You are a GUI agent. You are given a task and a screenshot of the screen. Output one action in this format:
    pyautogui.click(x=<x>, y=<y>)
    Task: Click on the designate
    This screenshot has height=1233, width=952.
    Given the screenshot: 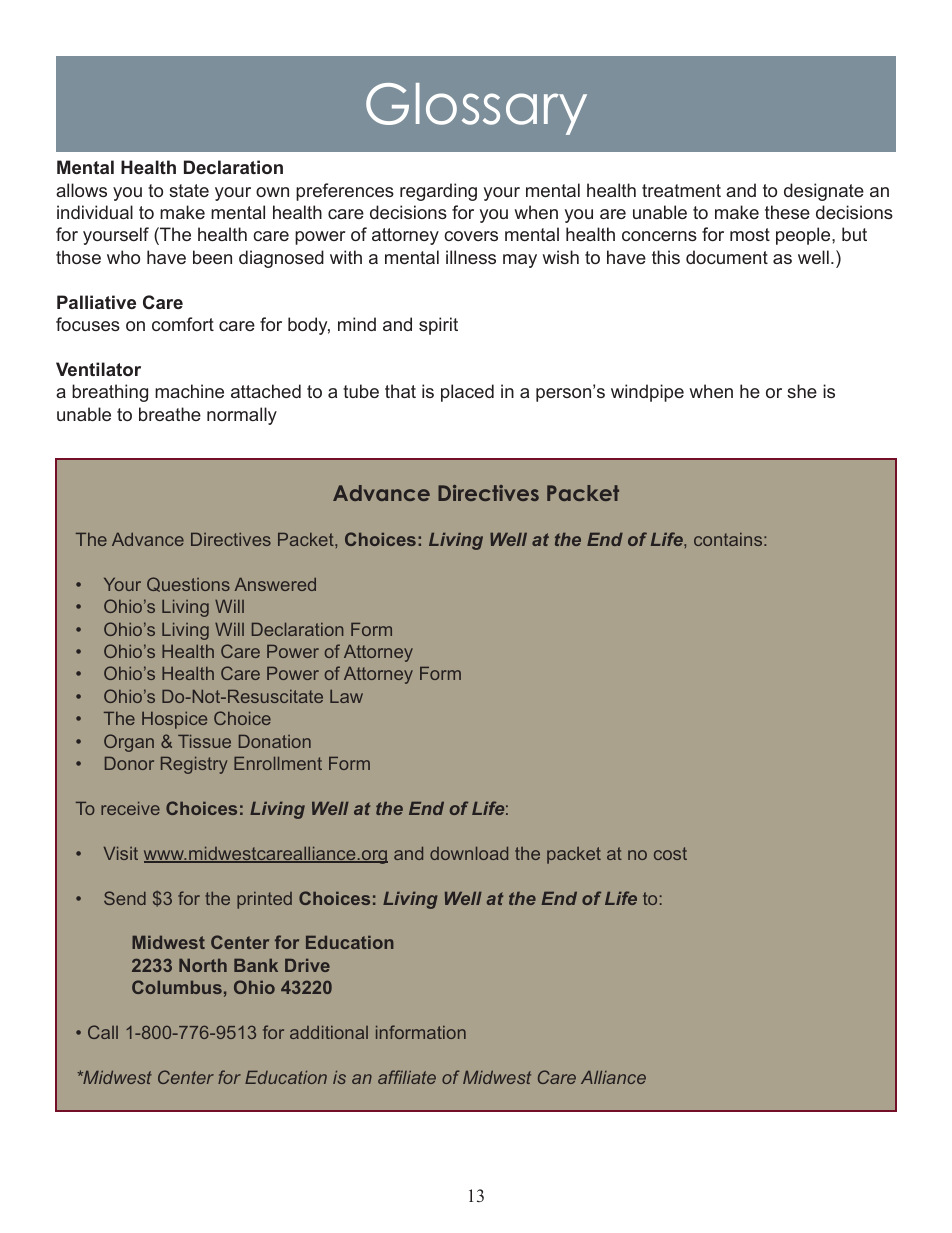 What is the action you would take?
    pyautogui.click(x=824, y=192)
